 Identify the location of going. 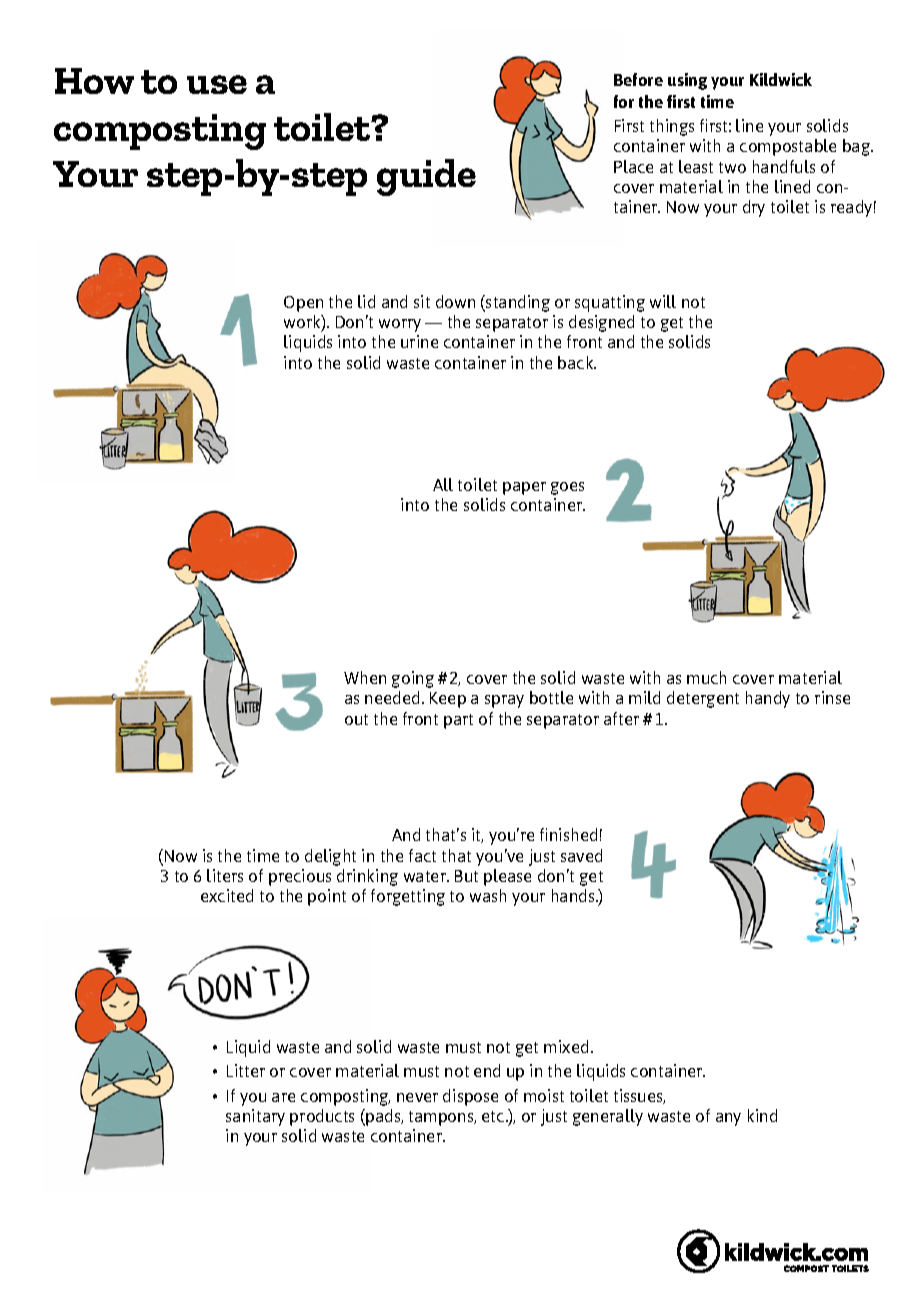
(413, 679).
